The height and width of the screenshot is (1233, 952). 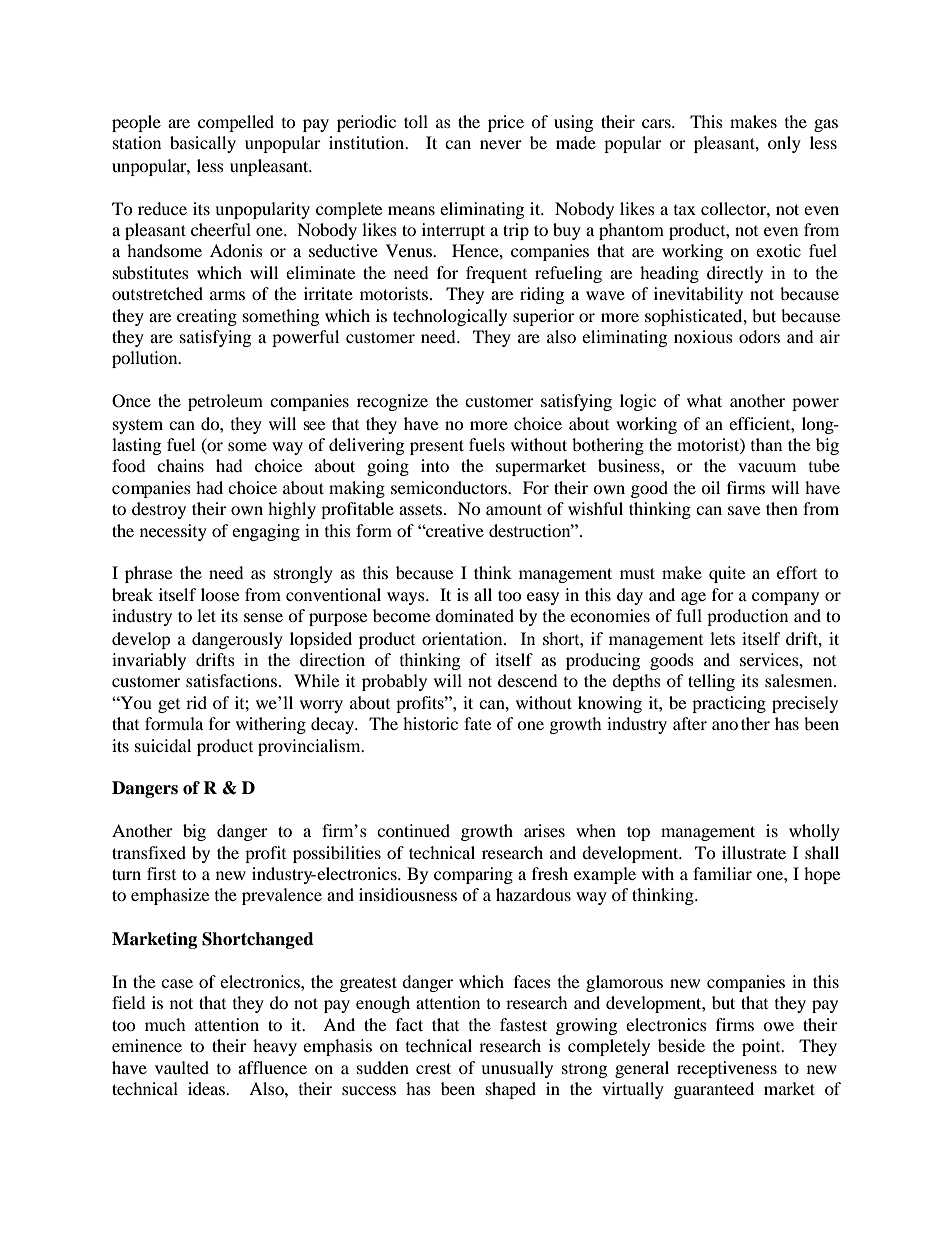 I want to click on company, so click(x=785, y=598).
